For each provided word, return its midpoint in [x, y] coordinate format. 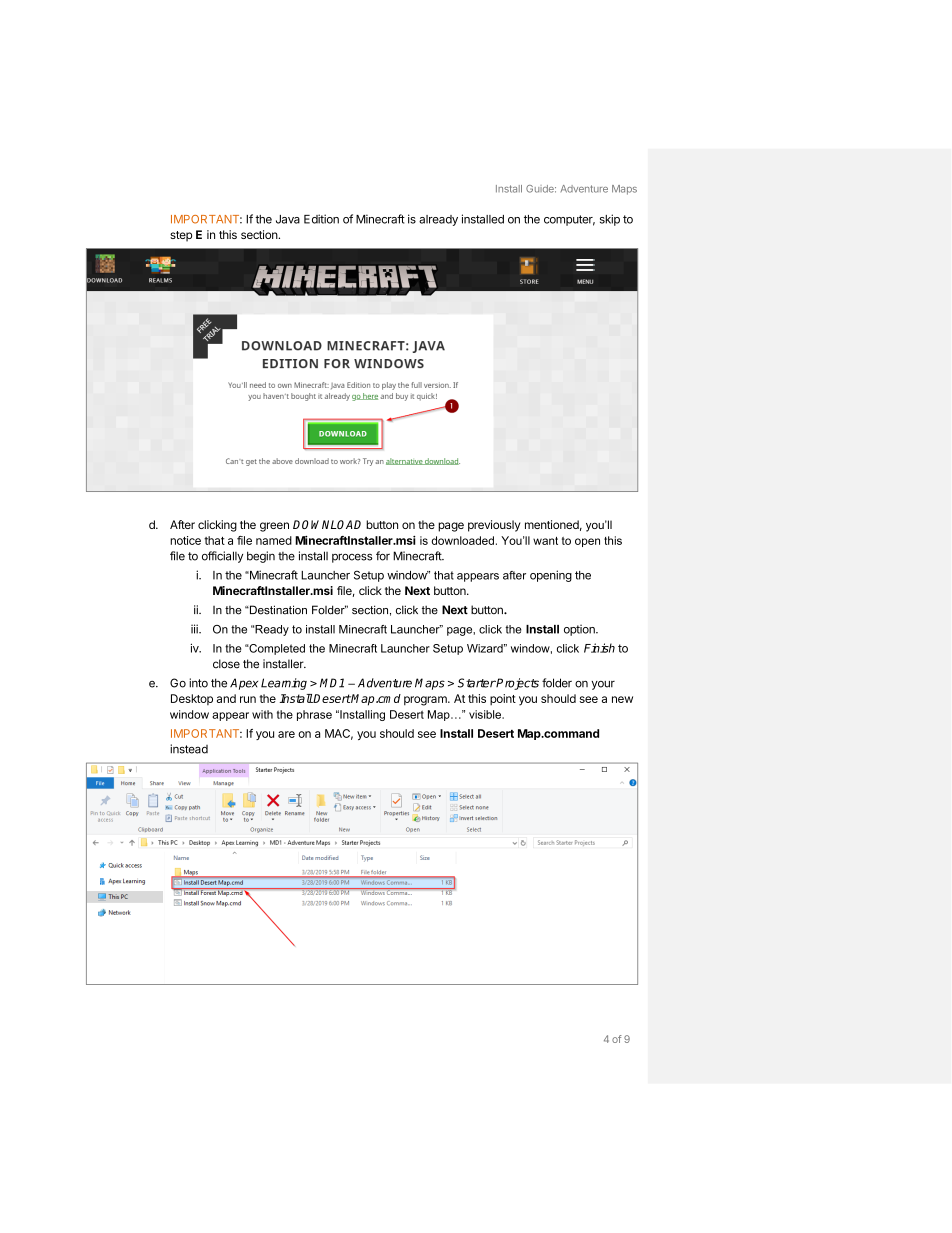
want [545, 541]
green [274, 527]
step [181, 236]
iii [195, 629]
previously [494, 526]
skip [610, 220]
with [262, 714]
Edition [321, 219]
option [580, 630]
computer [569, 220]
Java [288, 219]
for [383, 556]
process [352, 558]
